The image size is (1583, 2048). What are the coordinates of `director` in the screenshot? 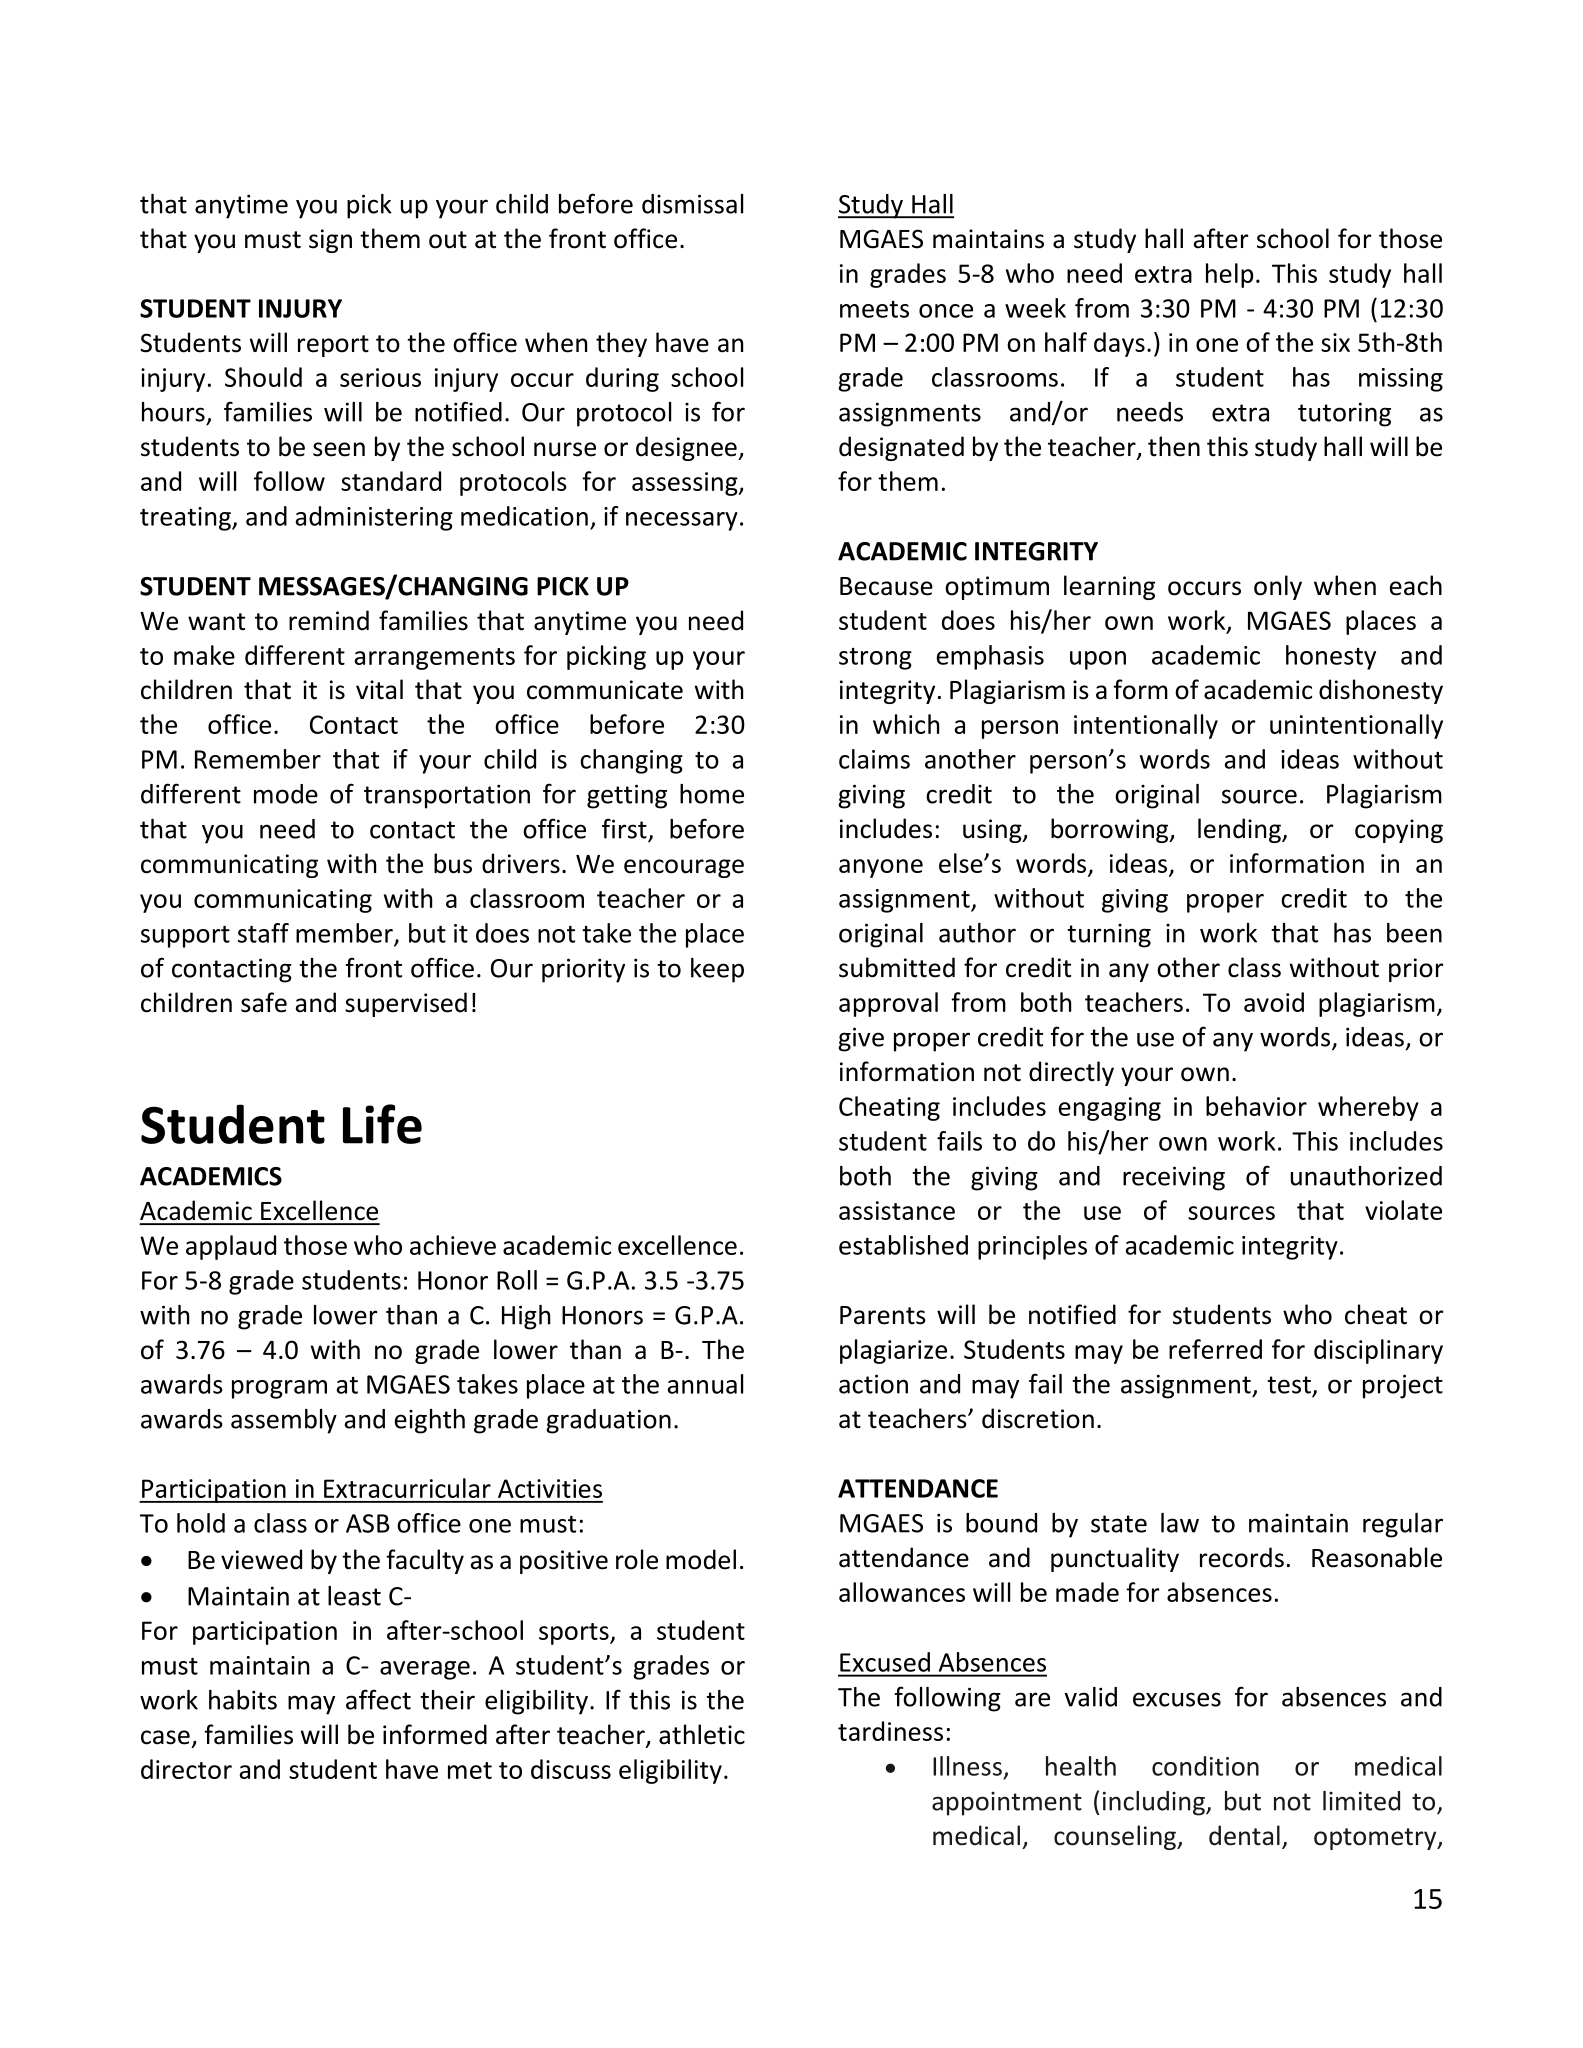 It's located at (186, 1769).
